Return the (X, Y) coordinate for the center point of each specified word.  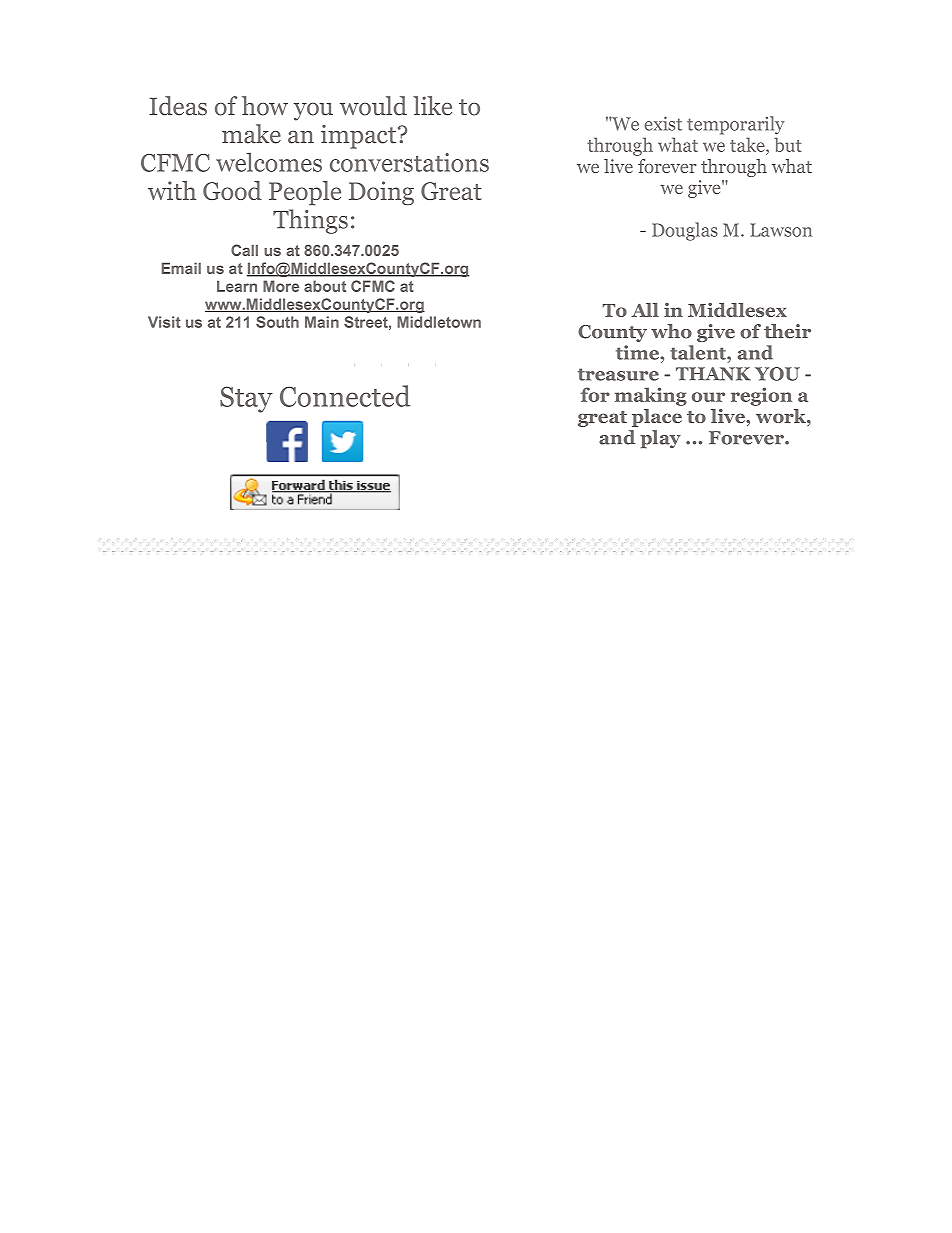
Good (232, 190)
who (671, 331)
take (748, 144)
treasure (618, 374)
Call (244, 250)
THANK (713, 374)
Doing (381, 193)
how (265, 106)
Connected (345, 396)
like (432, 106)
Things (310, 221)
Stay (246, 399)
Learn (237, 286)
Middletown (439, 322)
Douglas (685, 231)
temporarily (735, 125)
